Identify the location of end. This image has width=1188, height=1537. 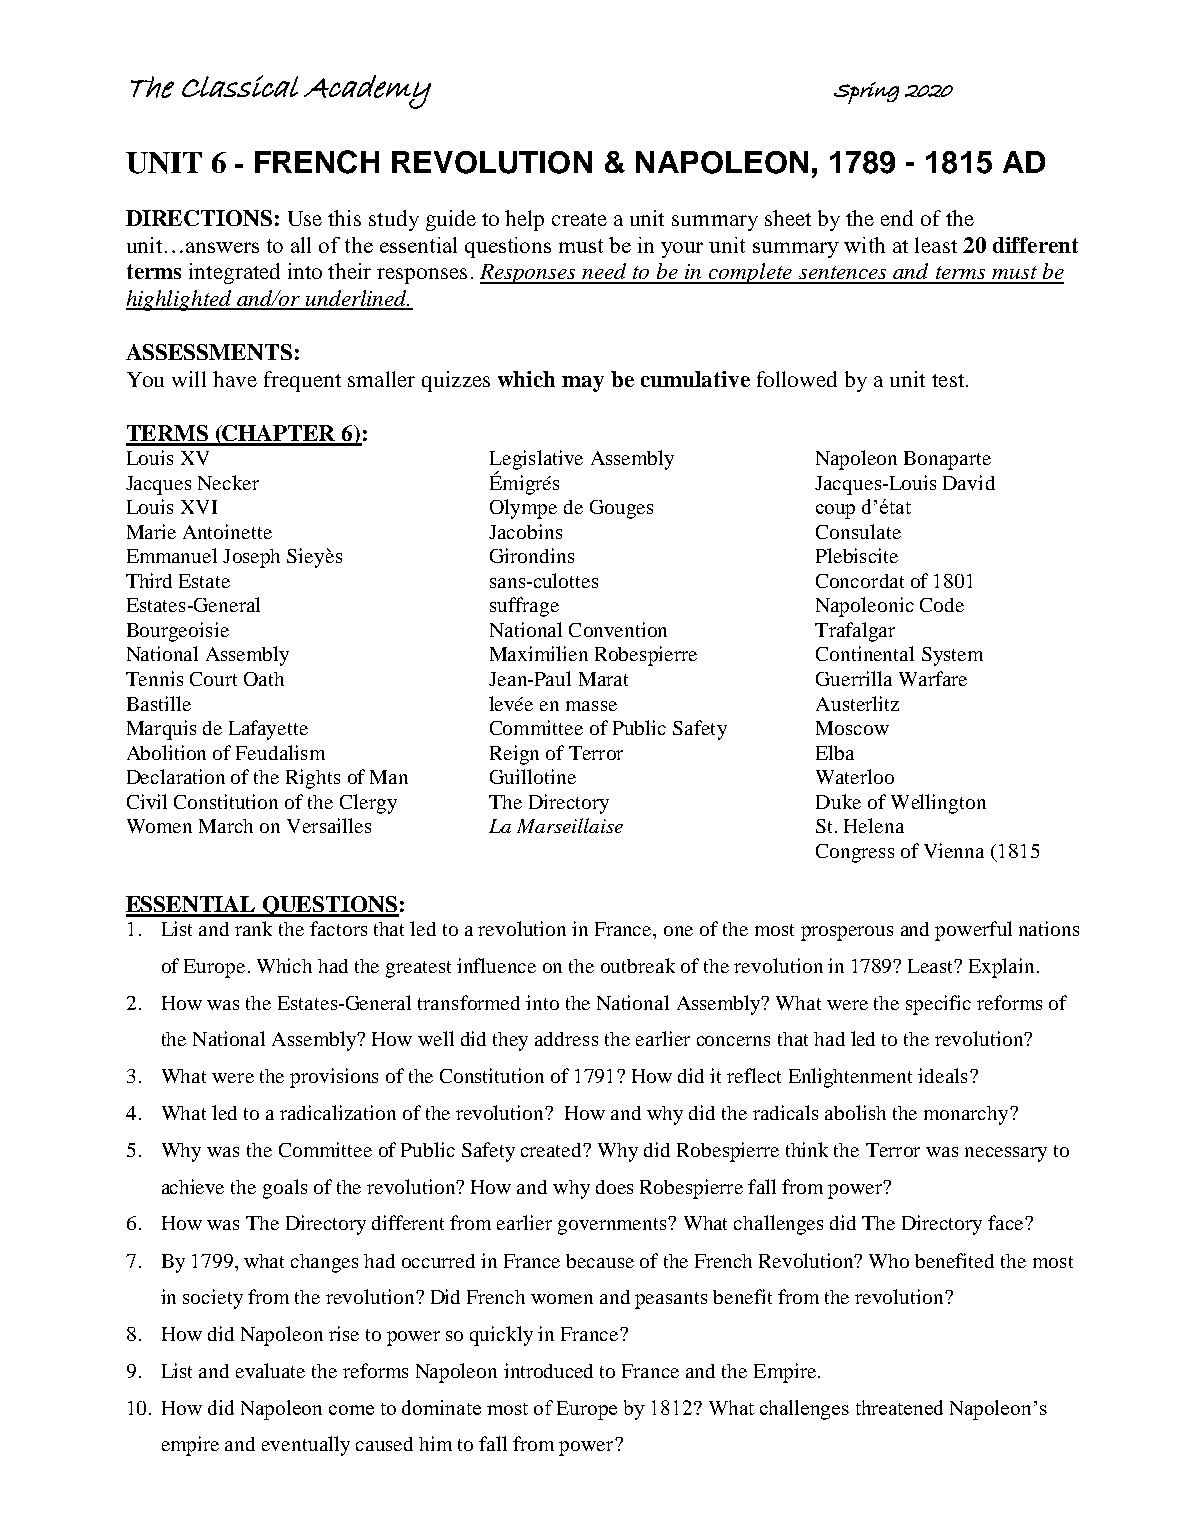
(897, 218).
